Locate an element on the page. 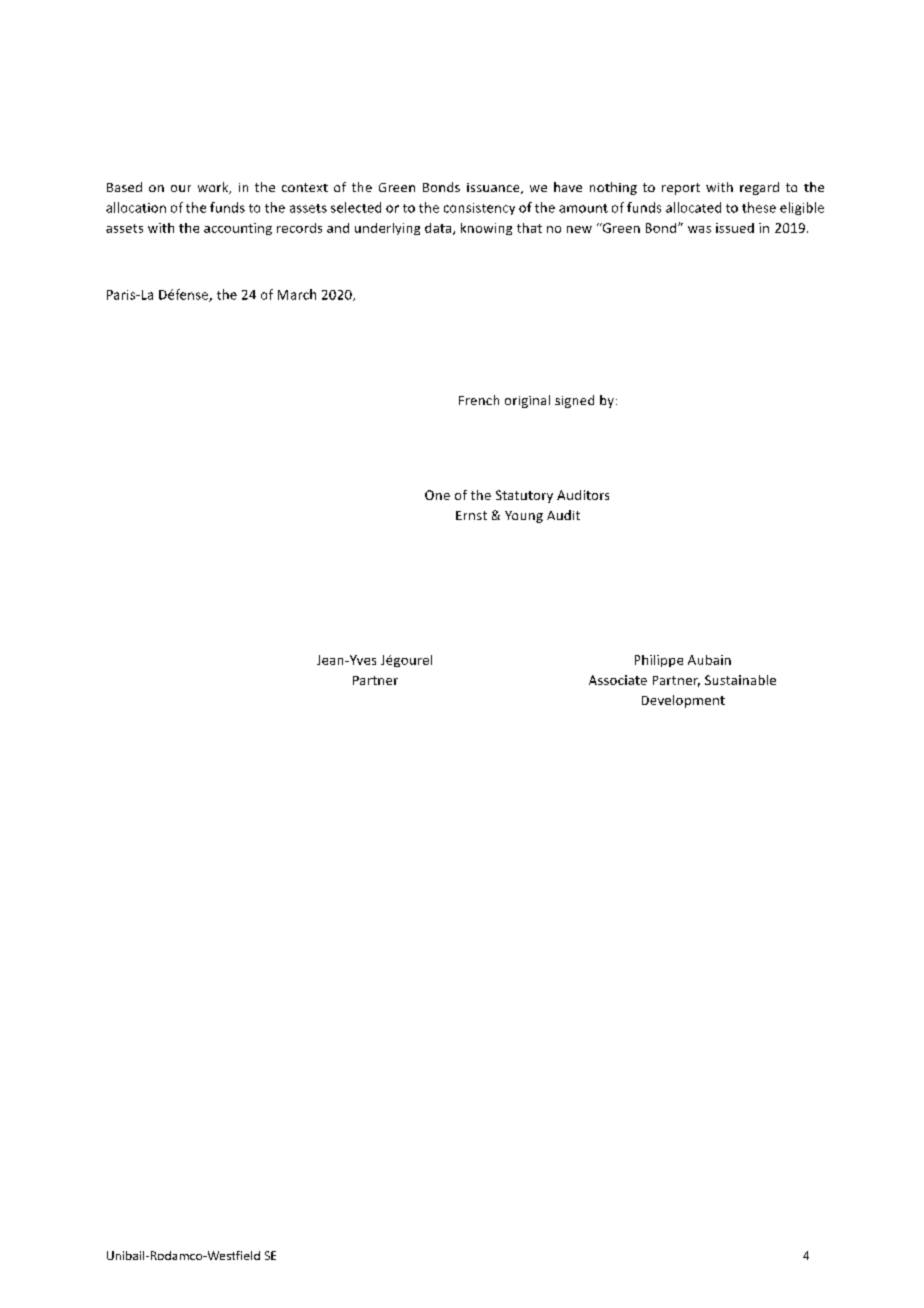 The height and width of the page is (1308, 924). allocated is located at coordinates (693, 207).
